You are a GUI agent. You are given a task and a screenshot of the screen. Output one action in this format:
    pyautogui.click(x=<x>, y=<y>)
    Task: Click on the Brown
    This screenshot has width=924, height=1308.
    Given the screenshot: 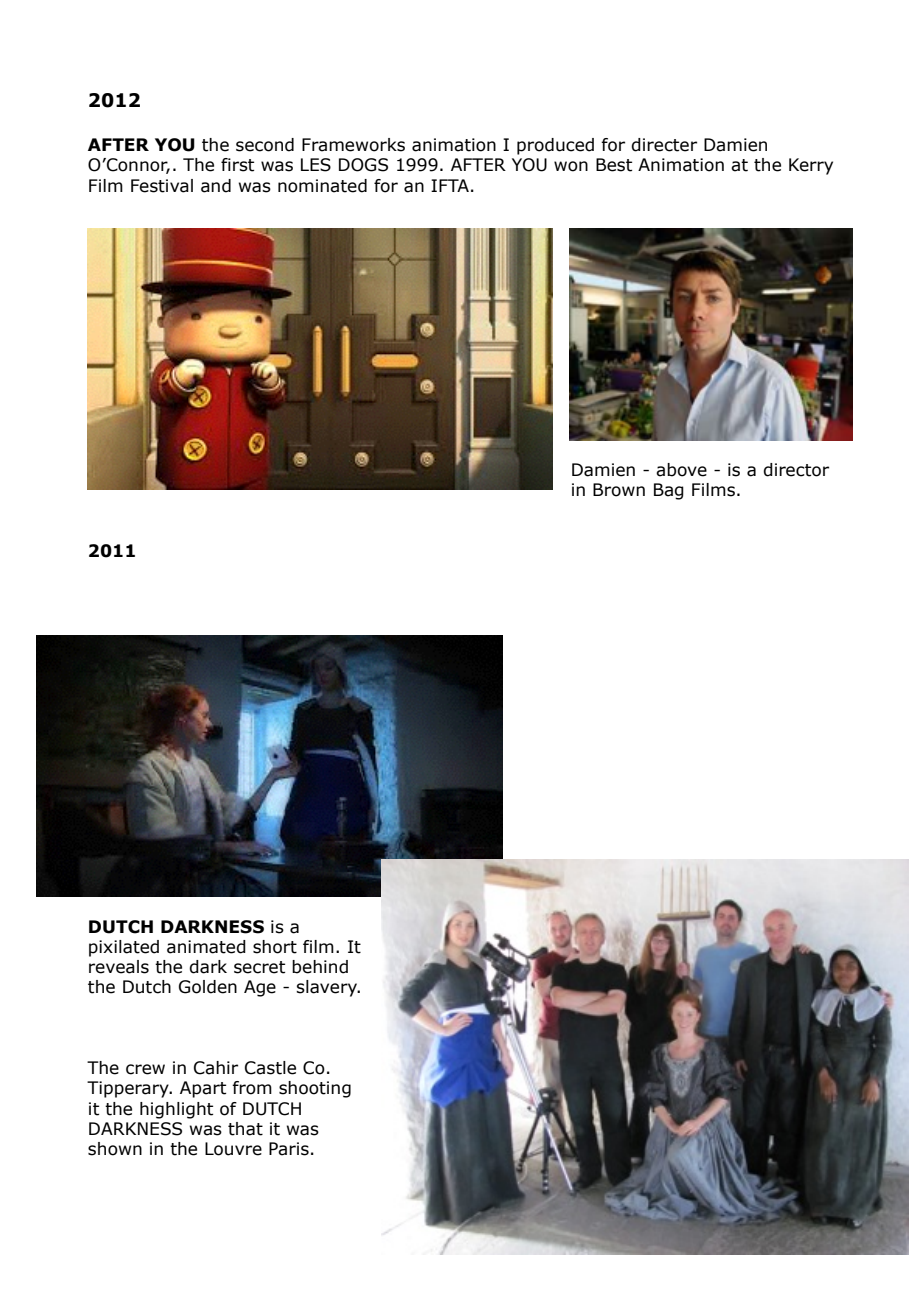 What is the action you would take?
    pyautogui.click(x=619, y=490)
